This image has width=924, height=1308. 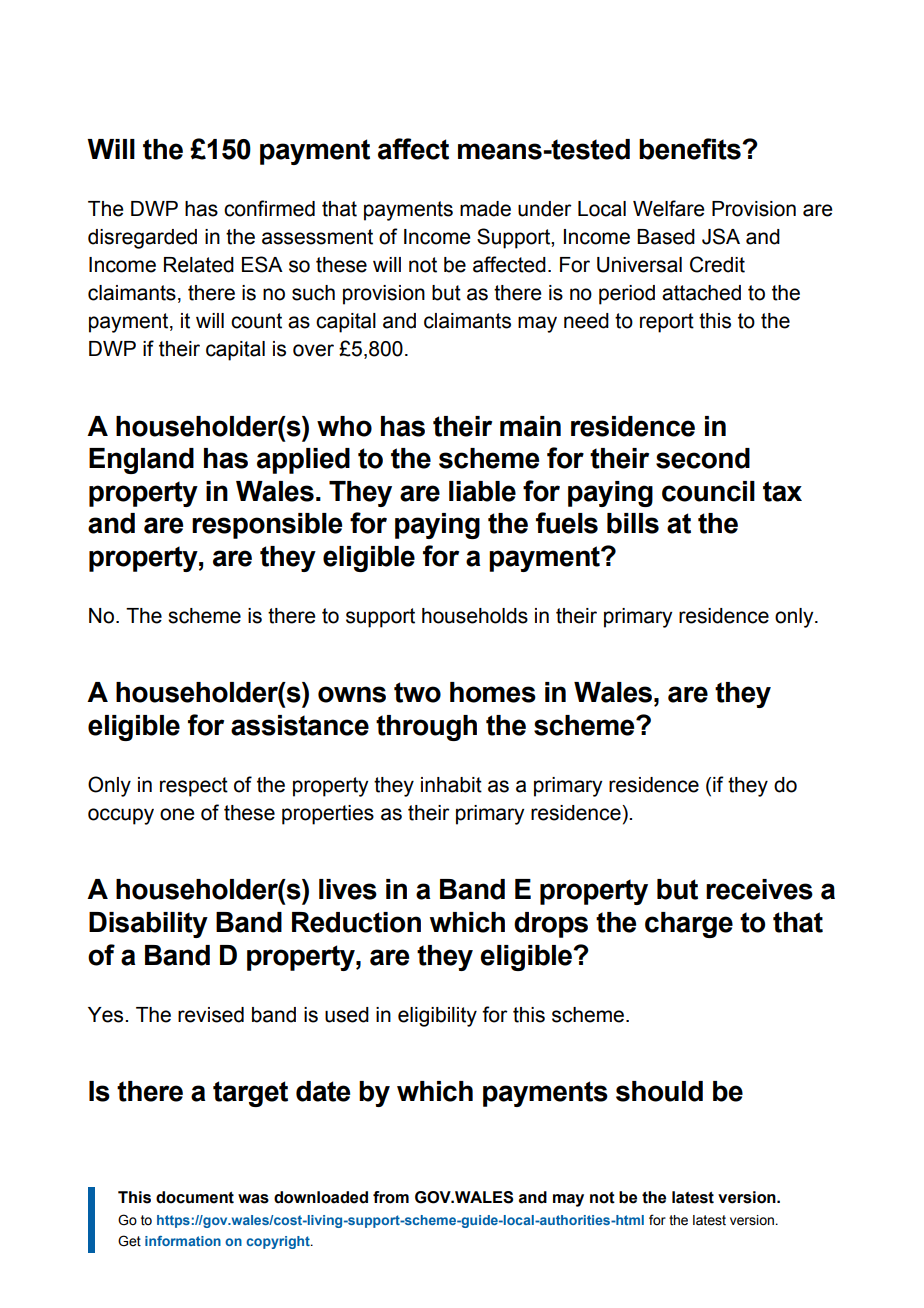 What do you see at coordinates (148, 925) in the image?
I see `Disability` at bounding box center [148, 925].
